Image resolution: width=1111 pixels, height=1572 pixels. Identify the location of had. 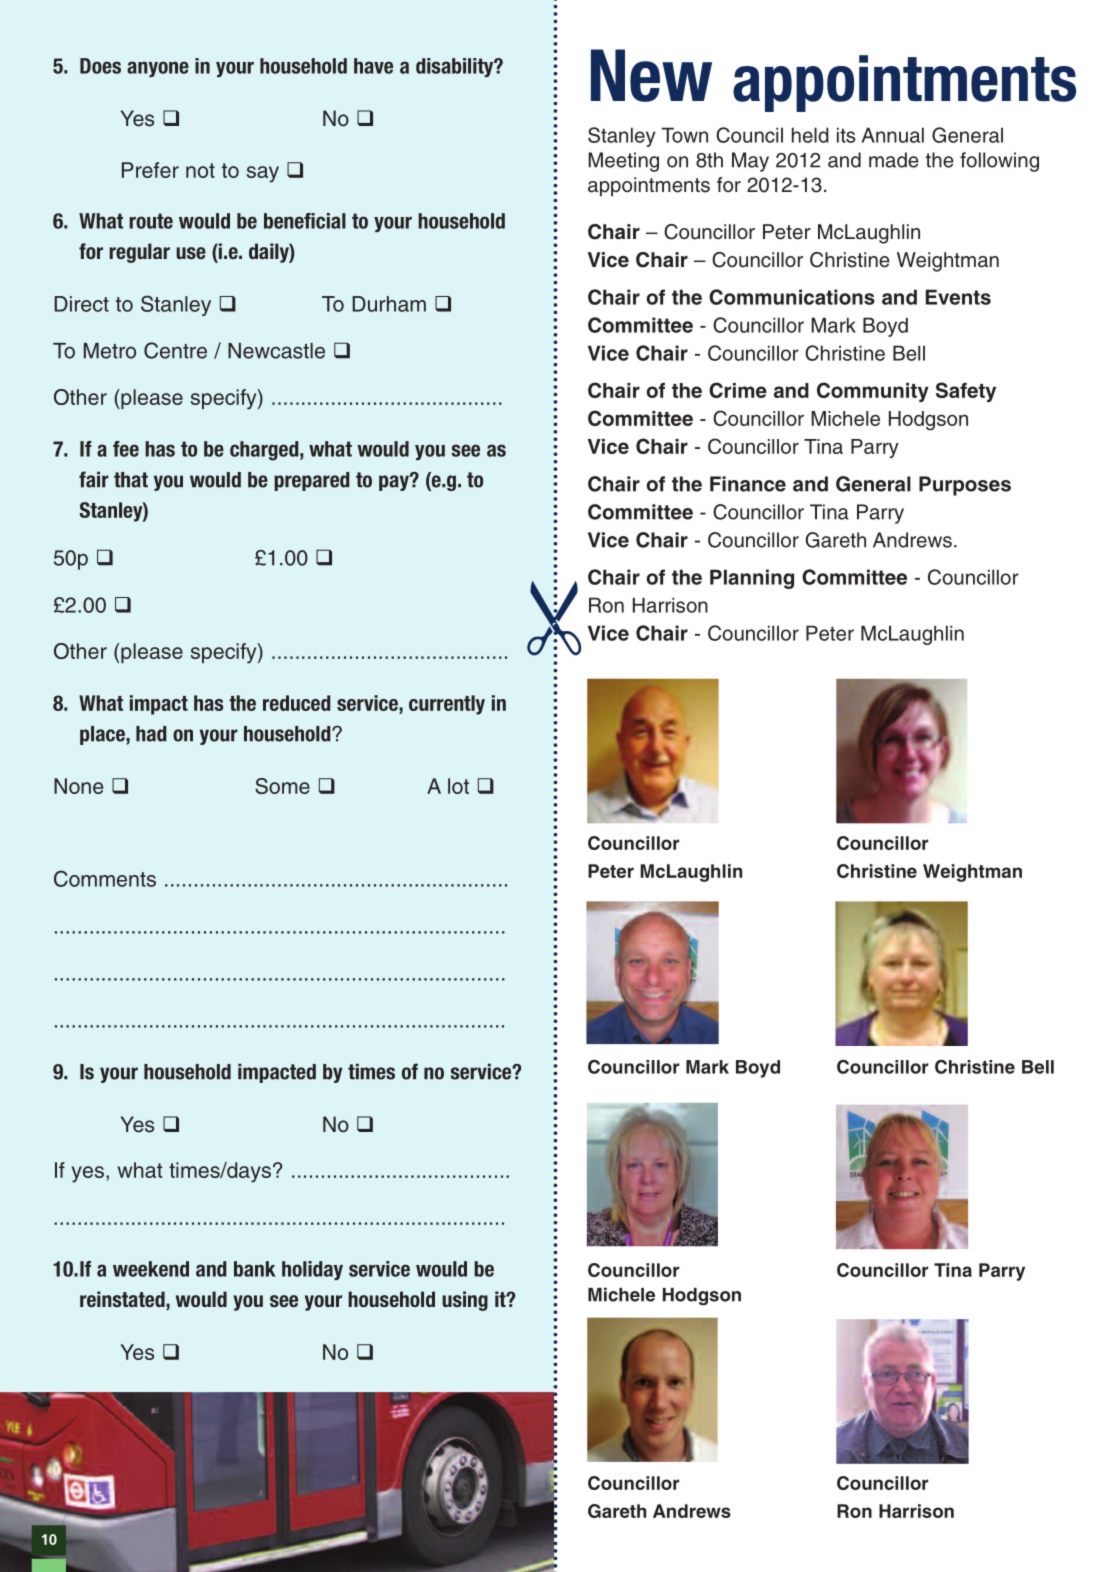
(151, 734).
